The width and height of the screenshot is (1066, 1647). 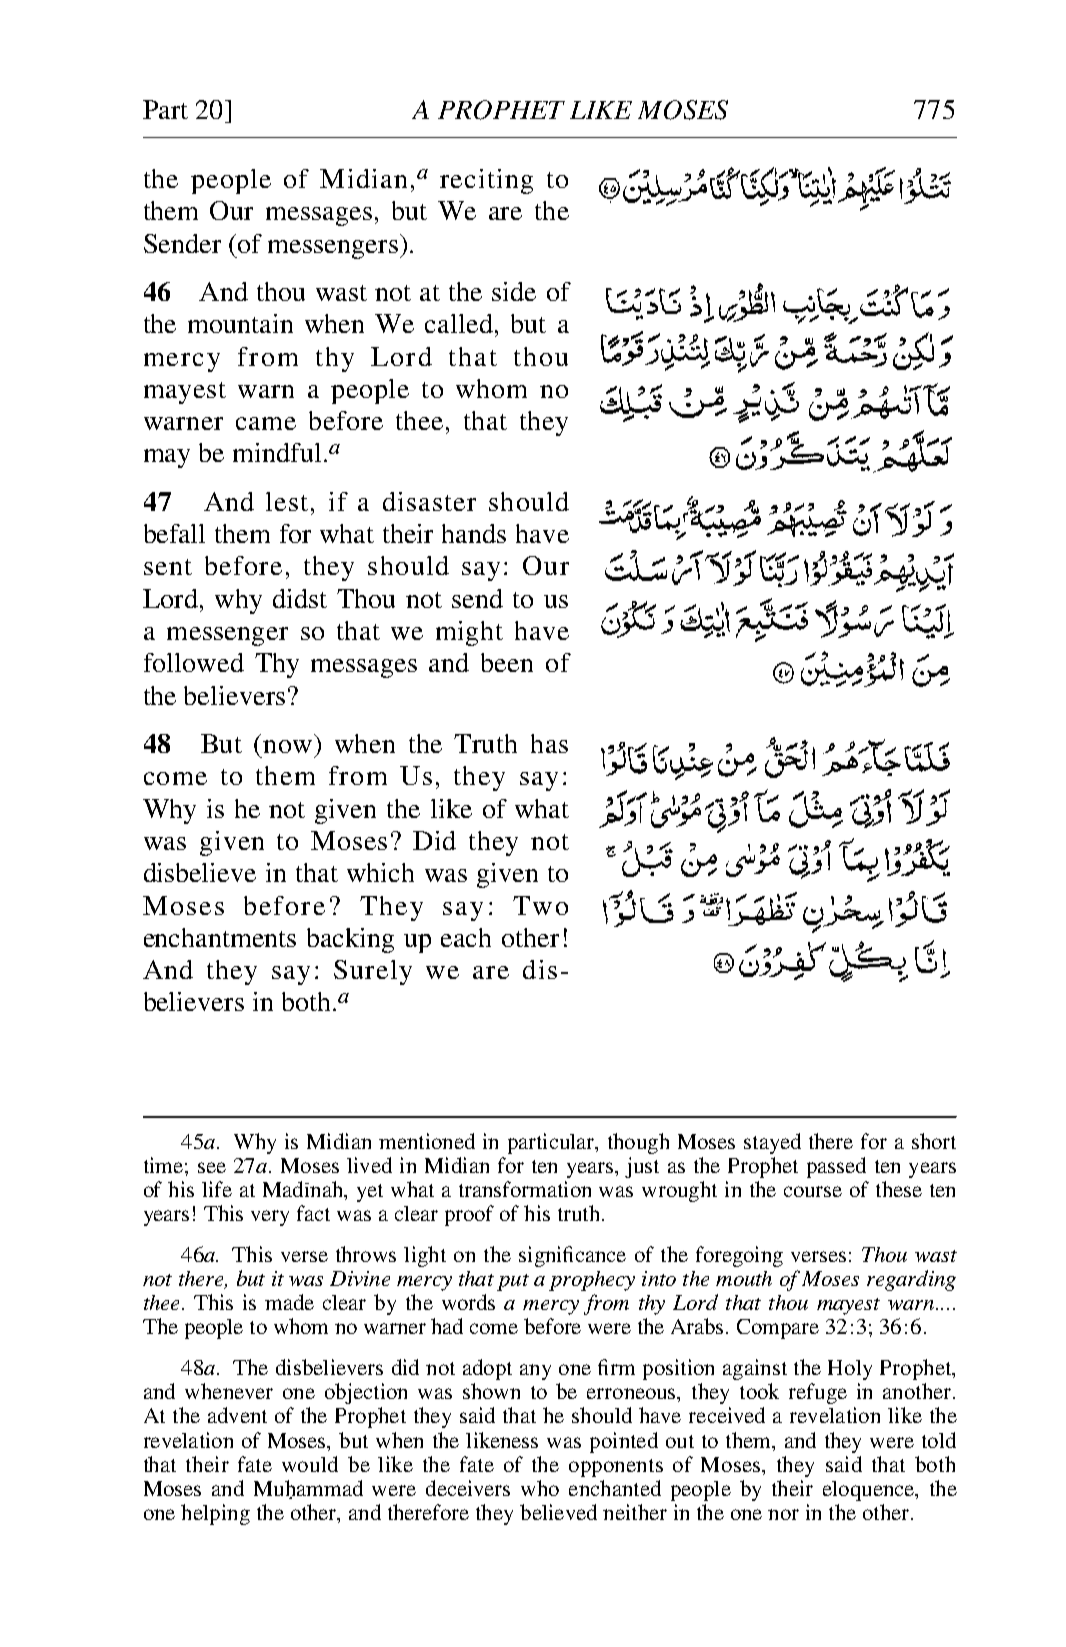 I want to click on reciting, so click(x=486, y=181).
